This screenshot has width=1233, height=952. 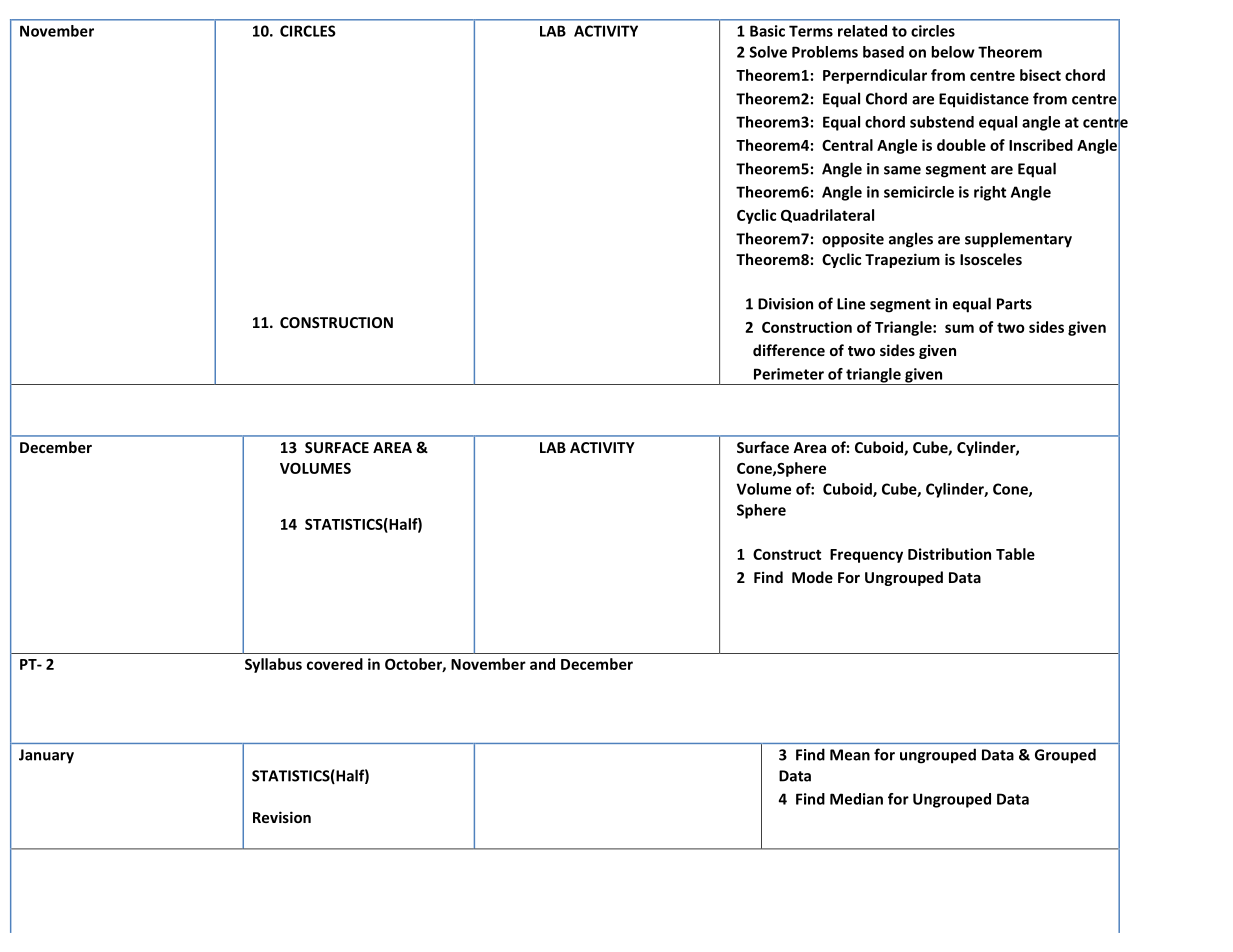 I want to click on Trapezium, so click(x=902, y=260).
